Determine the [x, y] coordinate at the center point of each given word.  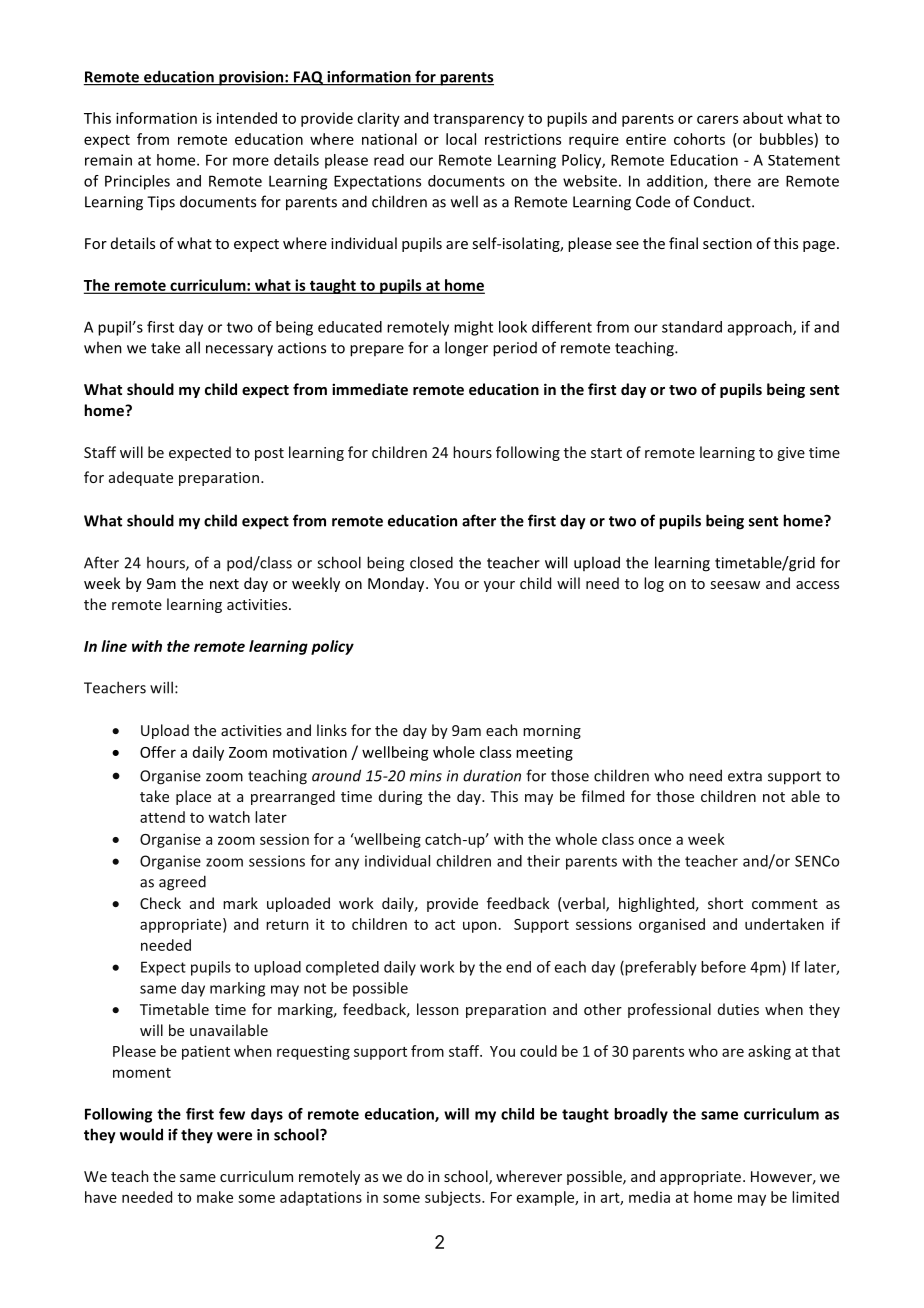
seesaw [735, 585]
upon [480, 927]
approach [761, 328]
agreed [182, 883]
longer [466, 349]
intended [247, 118]
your [499, 586]
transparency [478, 120]
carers [717, 119]
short [725, 903]
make [215, 1197]
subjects [454, 1198]
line [114, 646]
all [193, 347]
